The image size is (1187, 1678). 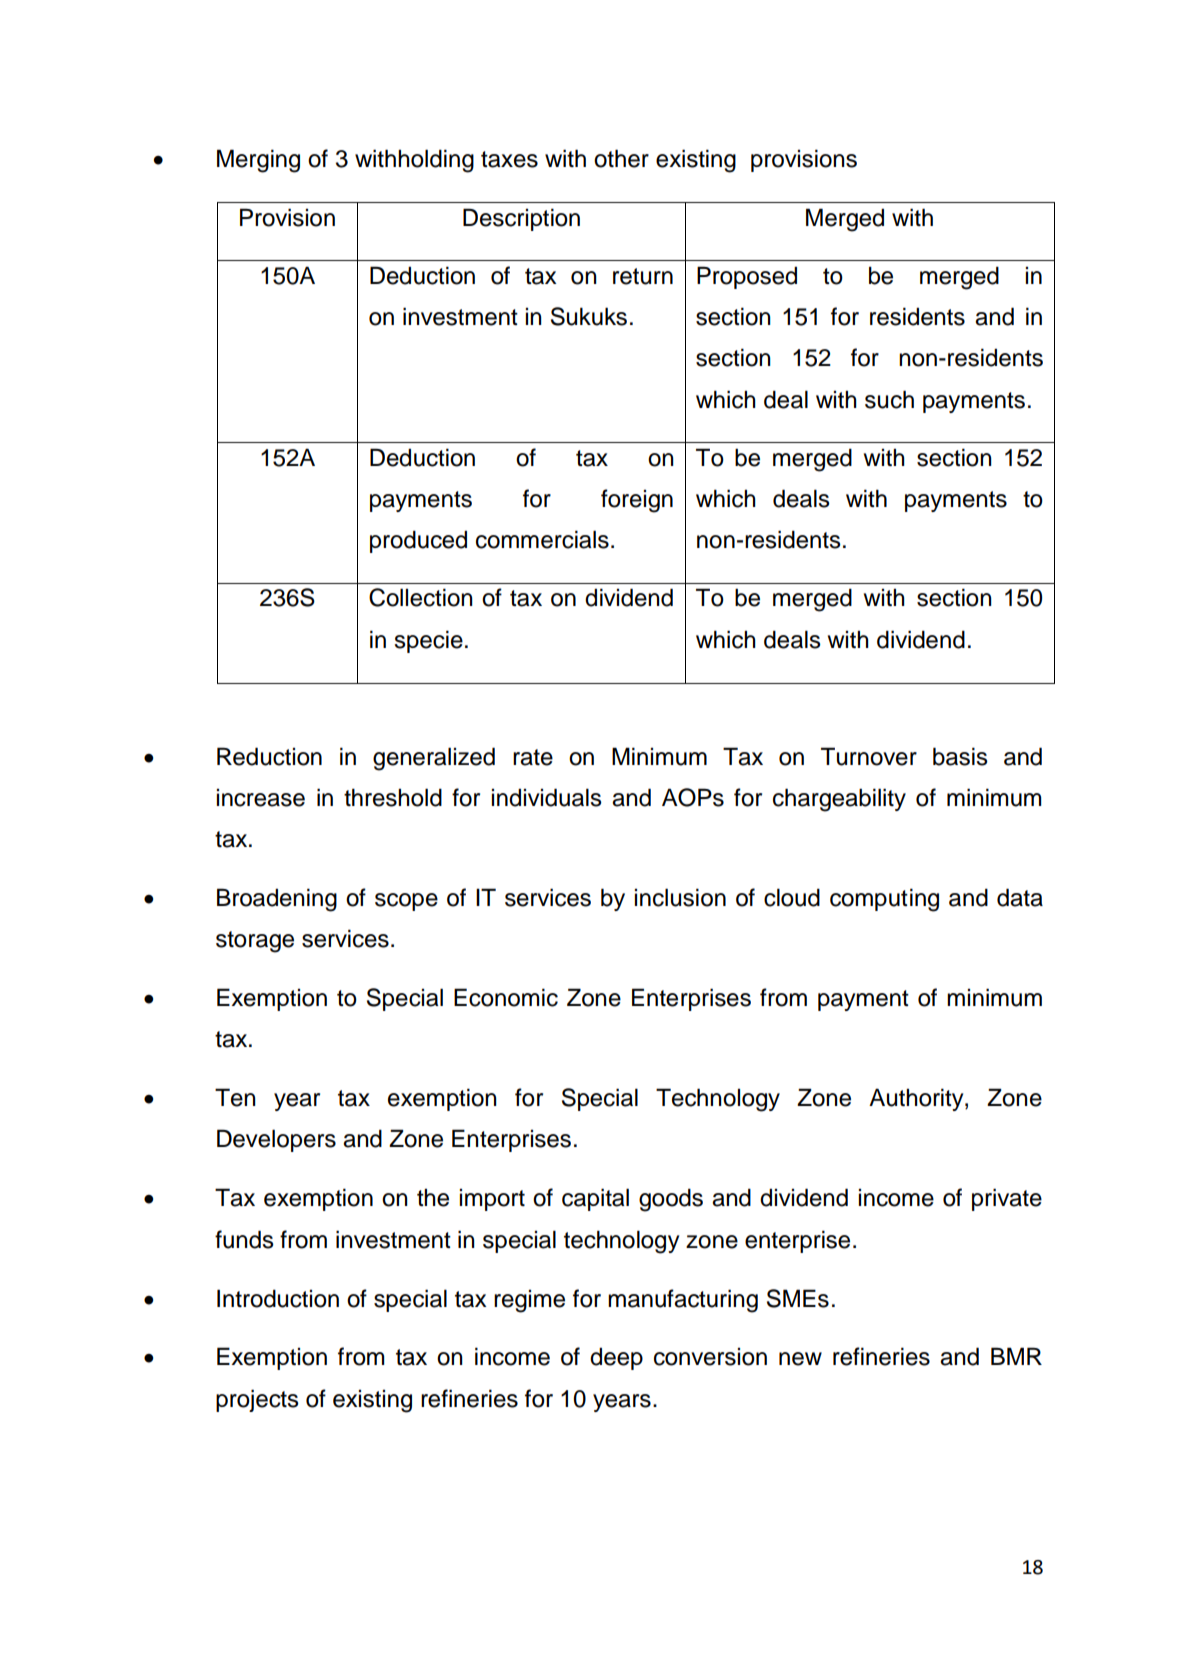 I want to click on Reduction, so click(x=269, y=756).
